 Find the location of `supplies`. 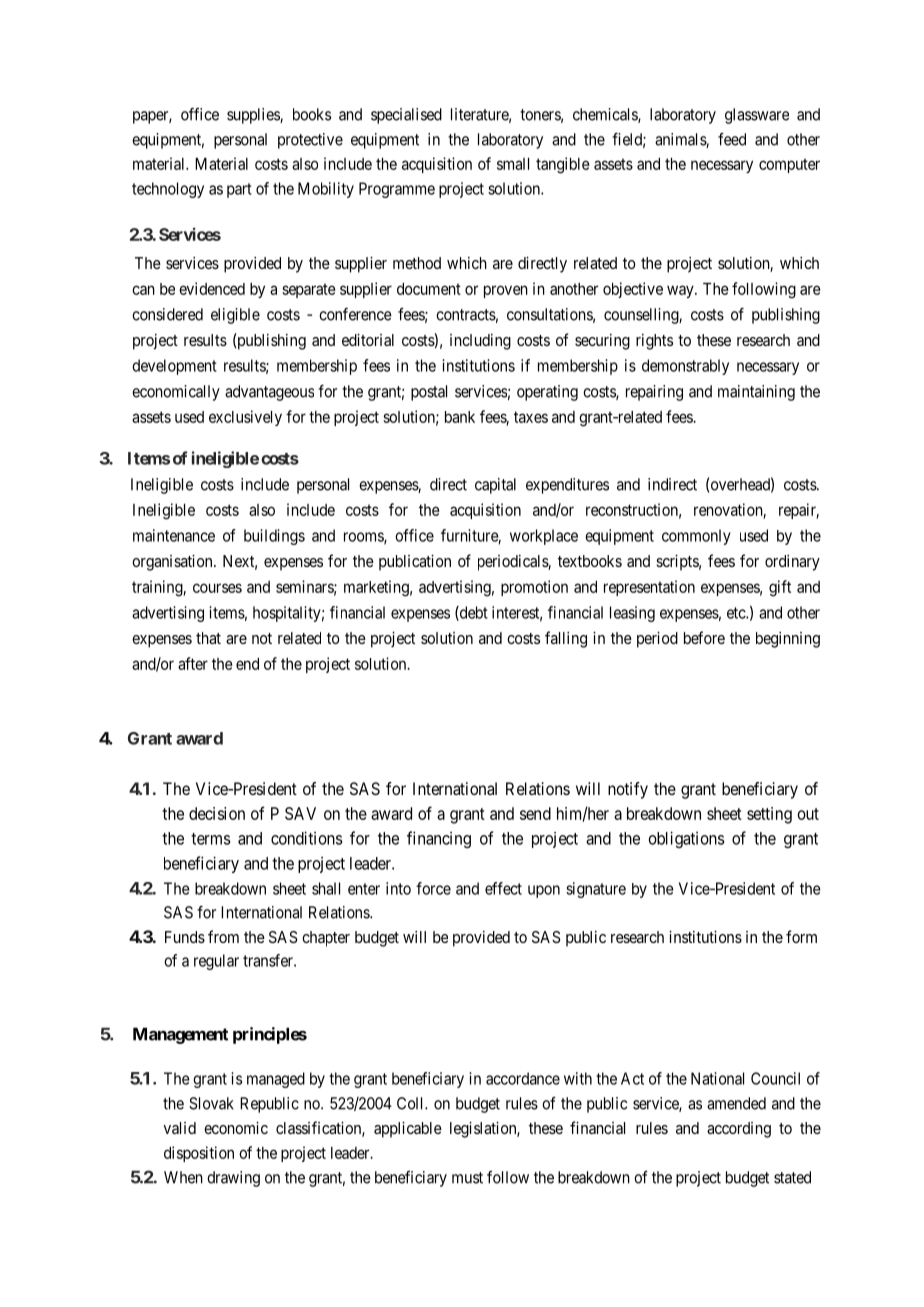

supplies is located at coordinates (254, 116).
